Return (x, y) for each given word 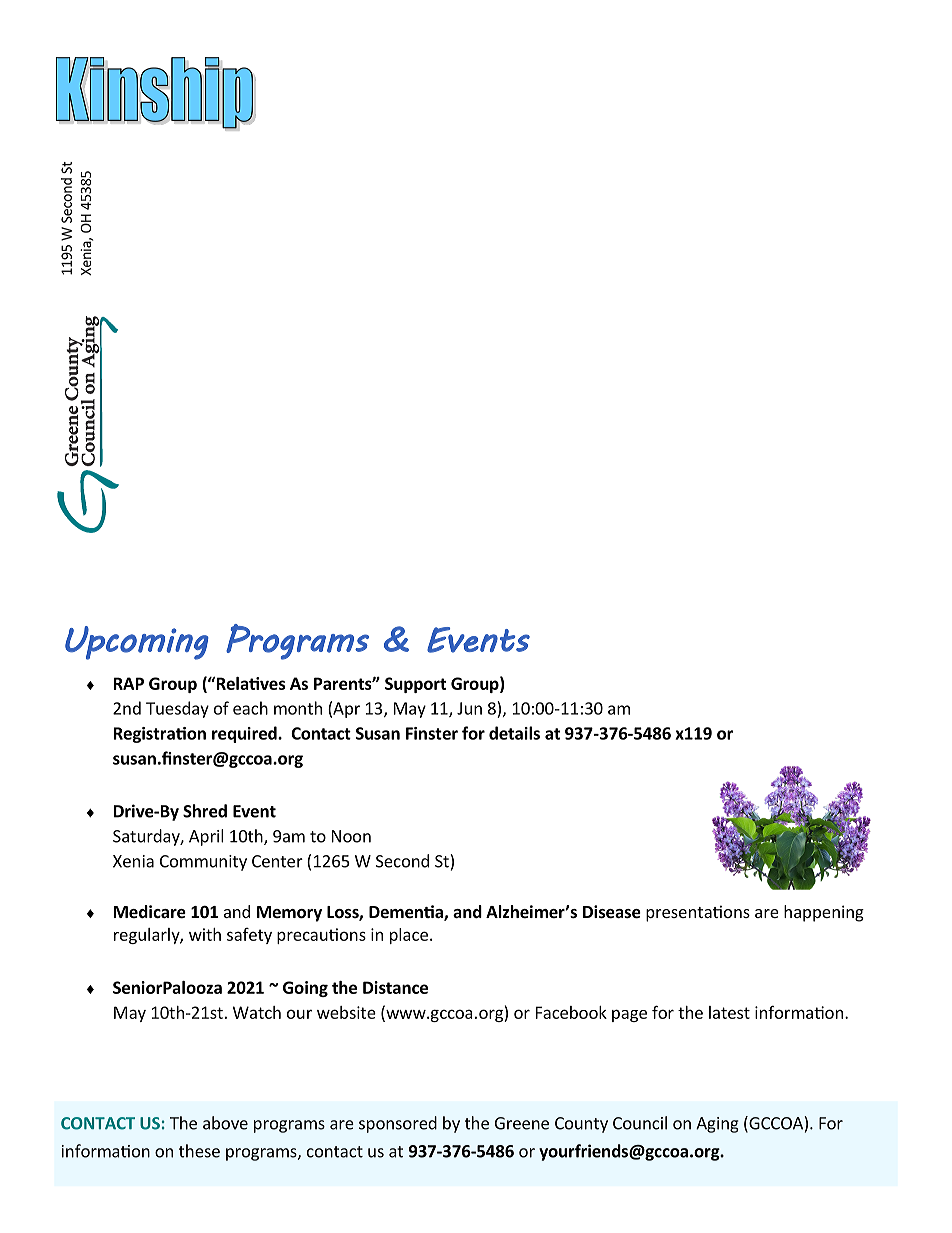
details (514, 733)
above (225, 1123)
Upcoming (137, 643)
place (409, 936)
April (206, 837)
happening (824, 913)
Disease (612, 912)
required (245, 734)
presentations (698, 913)
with (205, 934)
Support (415, 685)
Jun (469, 708)
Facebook (571, 1012)
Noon (351, 836)
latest (729, 1012)
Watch (257, 1012)
